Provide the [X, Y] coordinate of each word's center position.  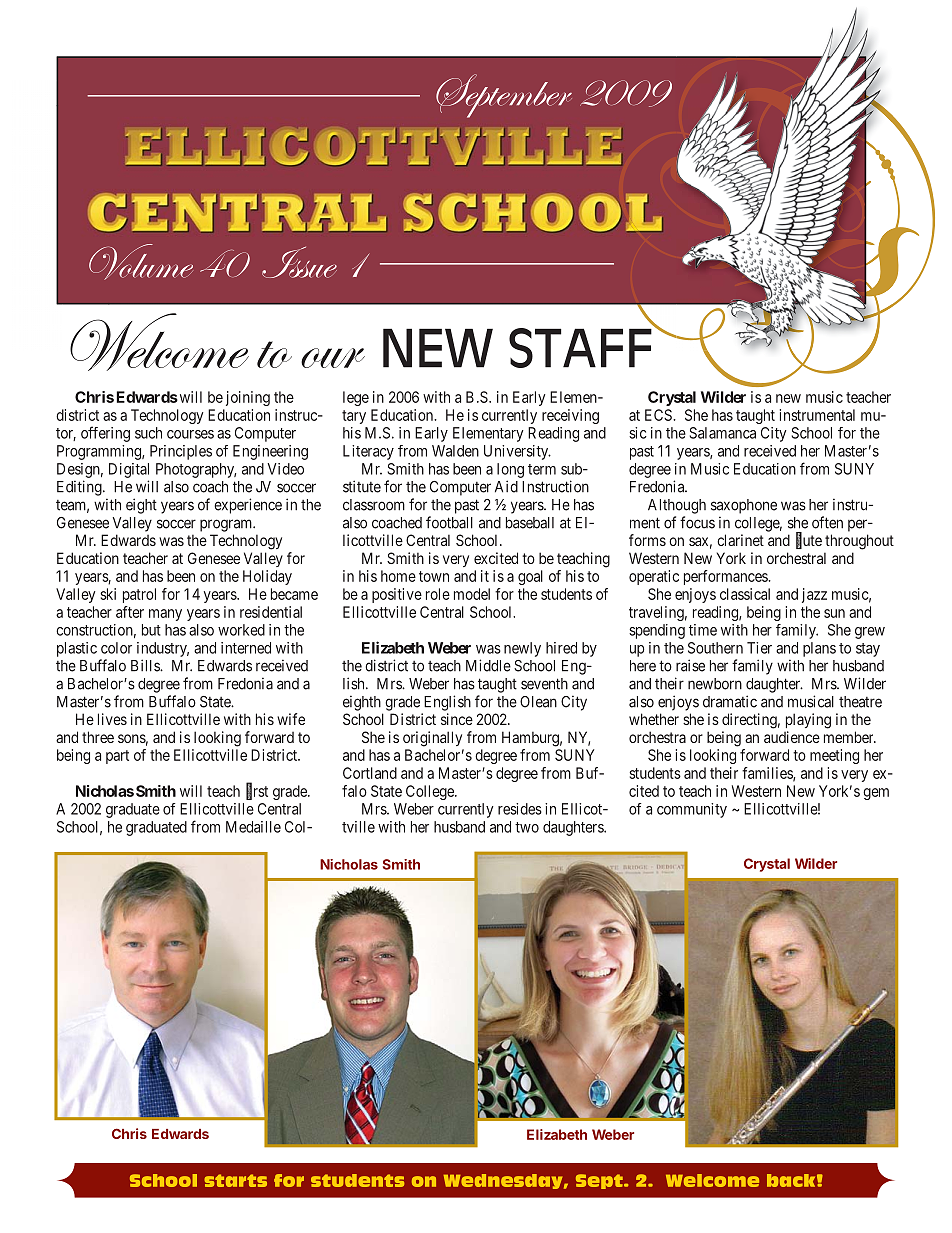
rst [261, 791]
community [692, 810]
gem [876, 794]
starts [235, 1180]
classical [745, 594]
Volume [141, 262]
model [472, 594]
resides [520, 809]
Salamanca [722, 433]
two [527, 827]
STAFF [581, 346]
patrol [139, 595]
